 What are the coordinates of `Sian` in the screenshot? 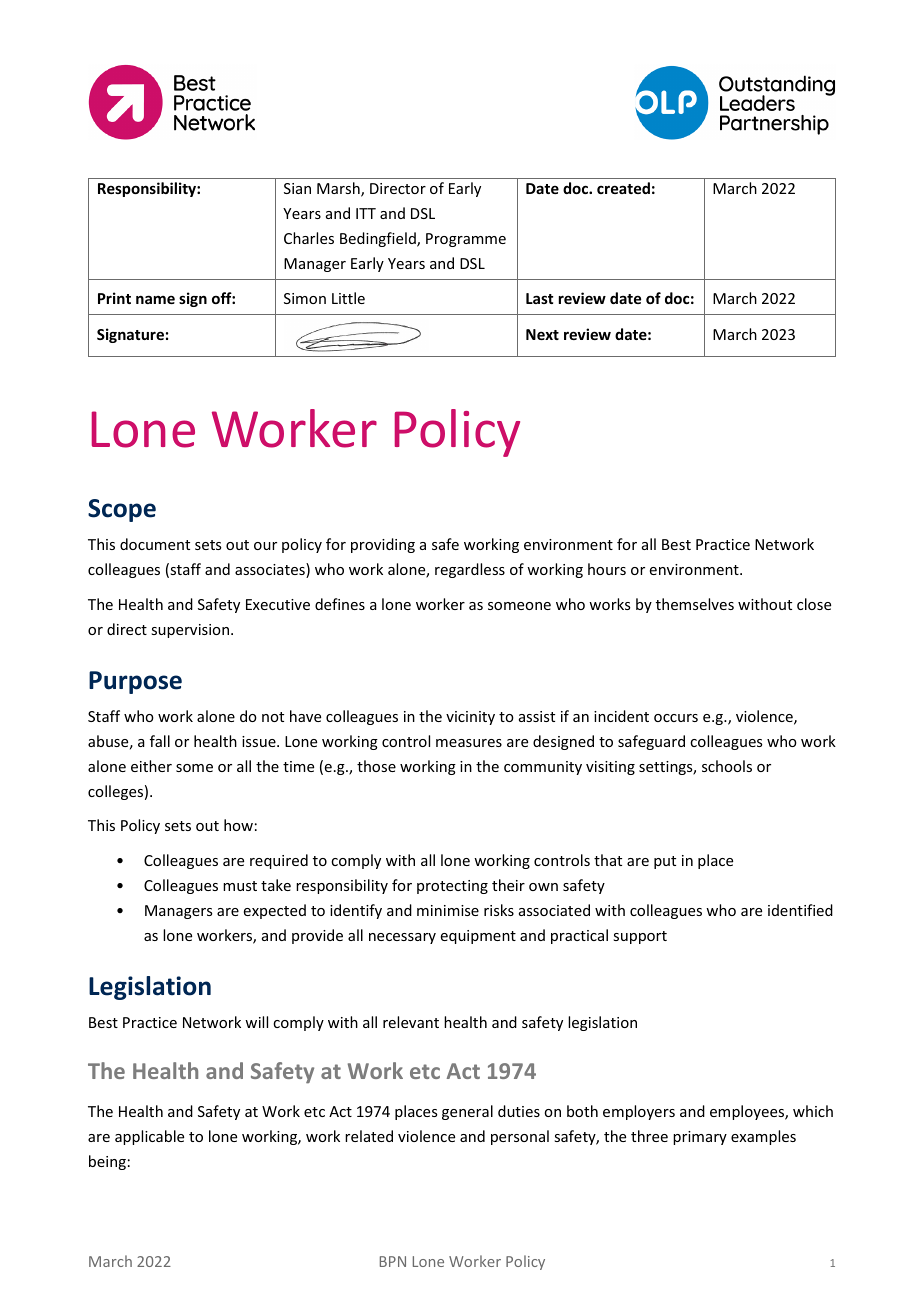 It's located at (297, 188).
